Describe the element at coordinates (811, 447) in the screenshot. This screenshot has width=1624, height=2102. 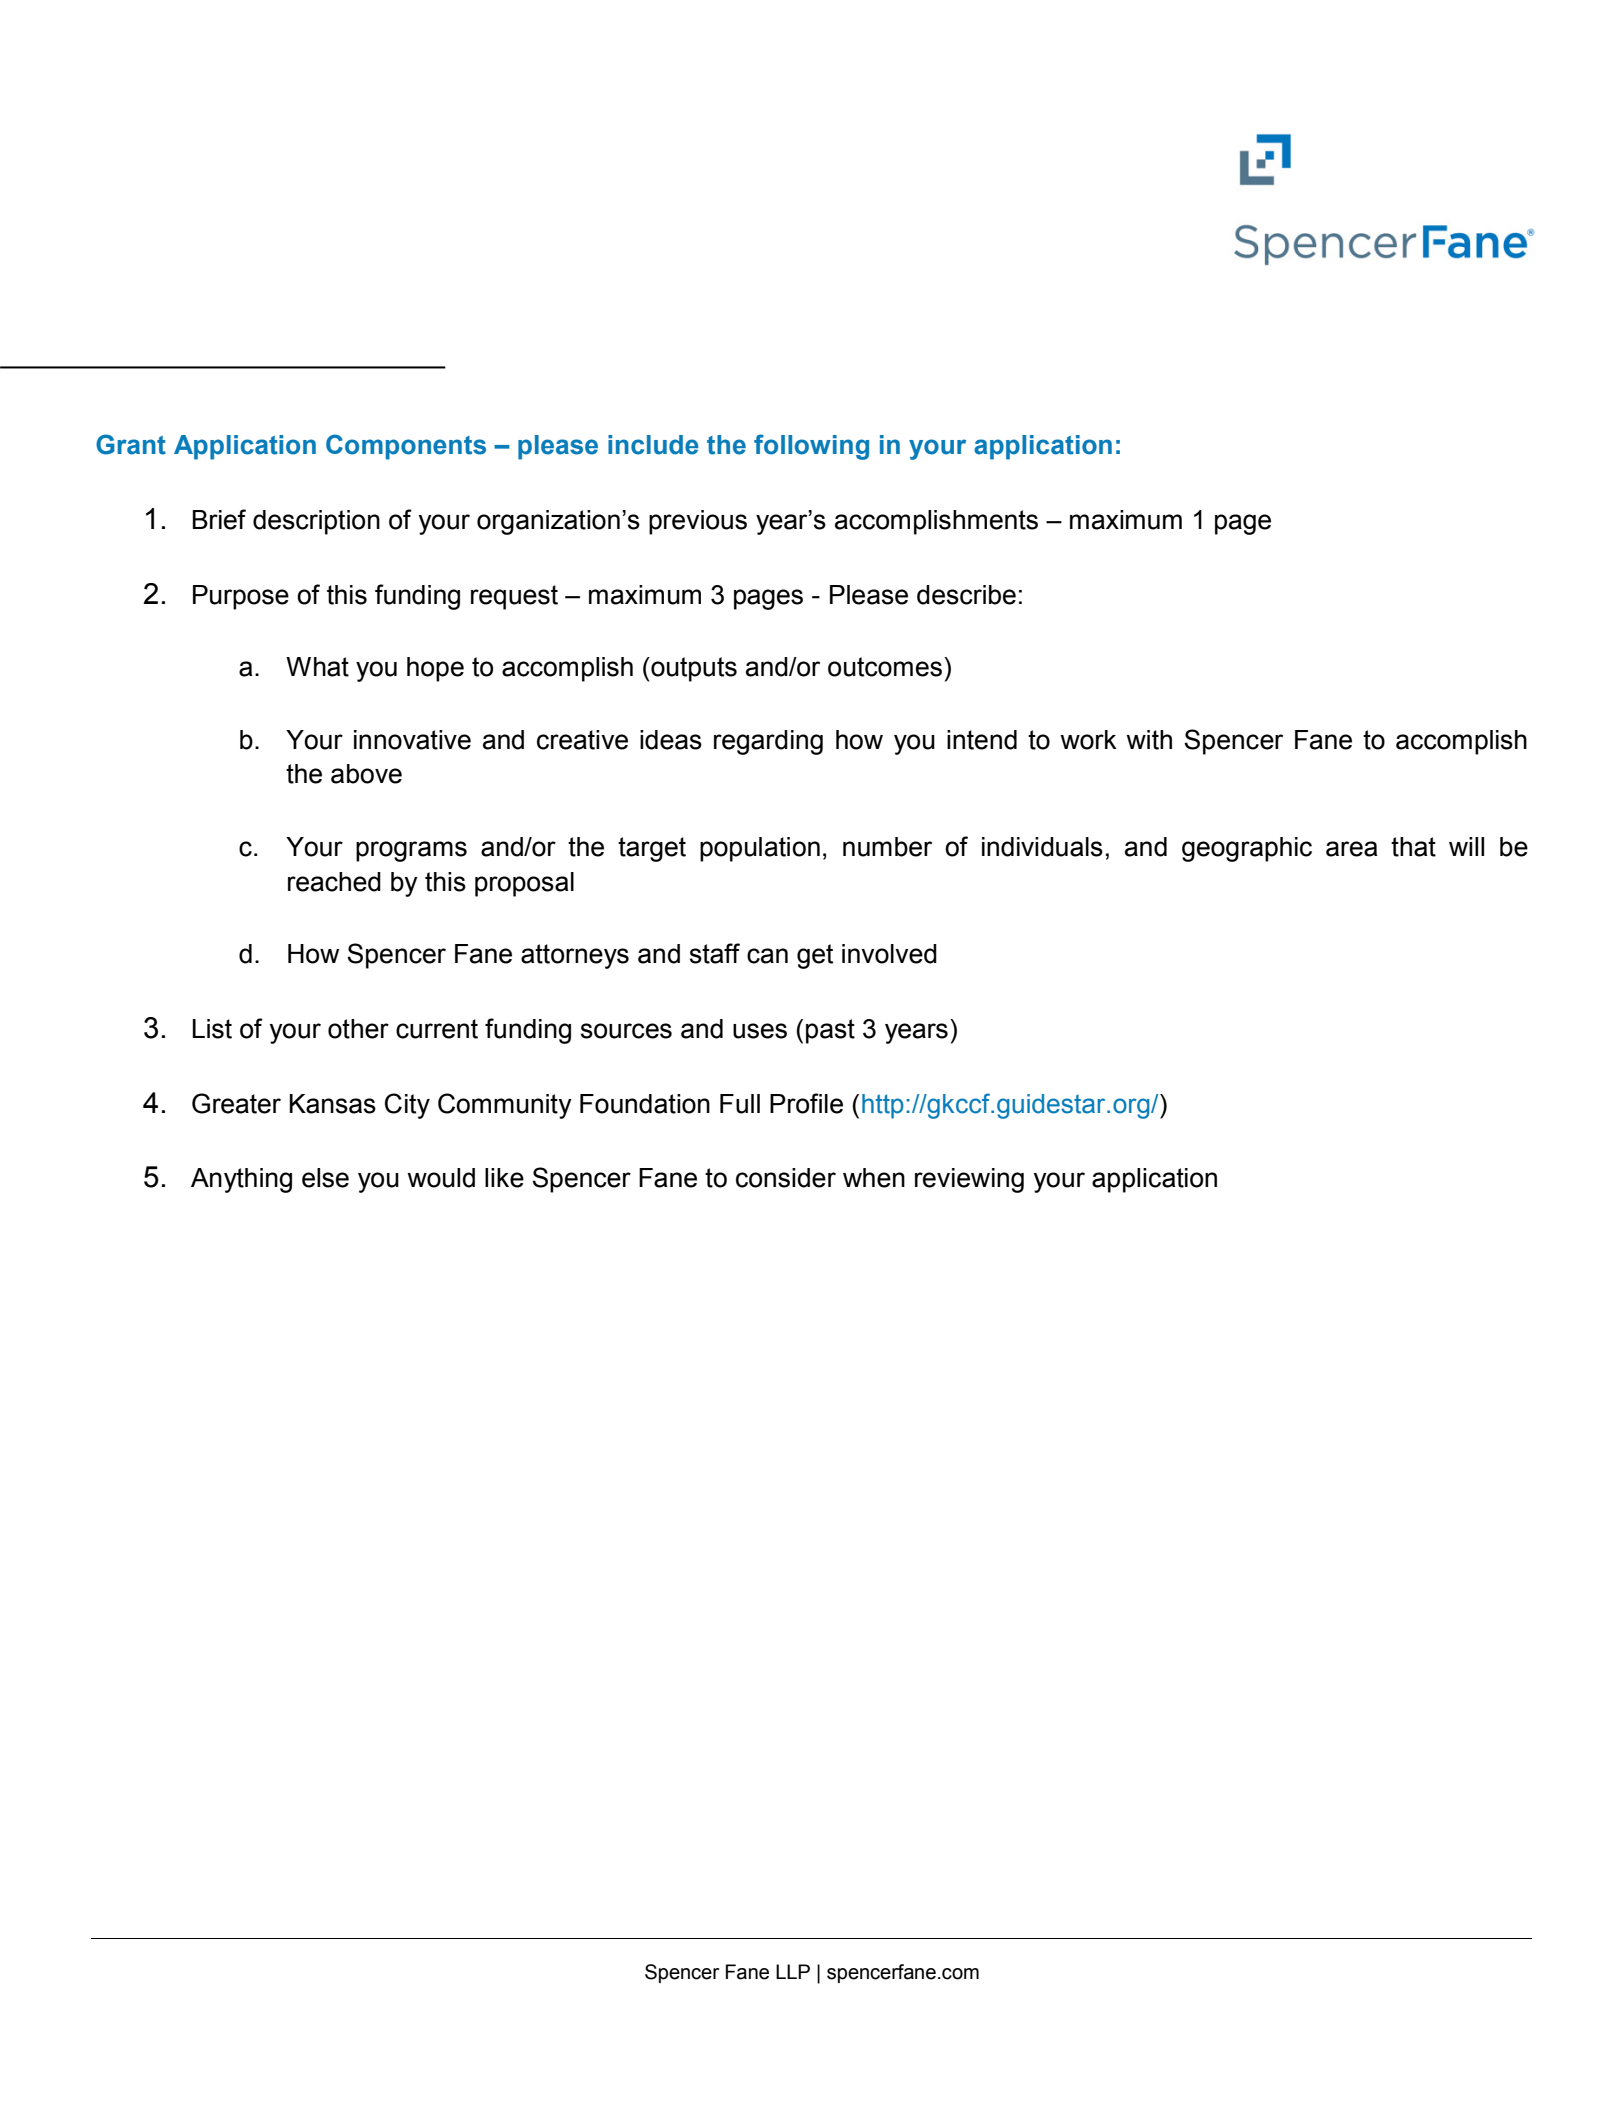
I see `following` at that location.
